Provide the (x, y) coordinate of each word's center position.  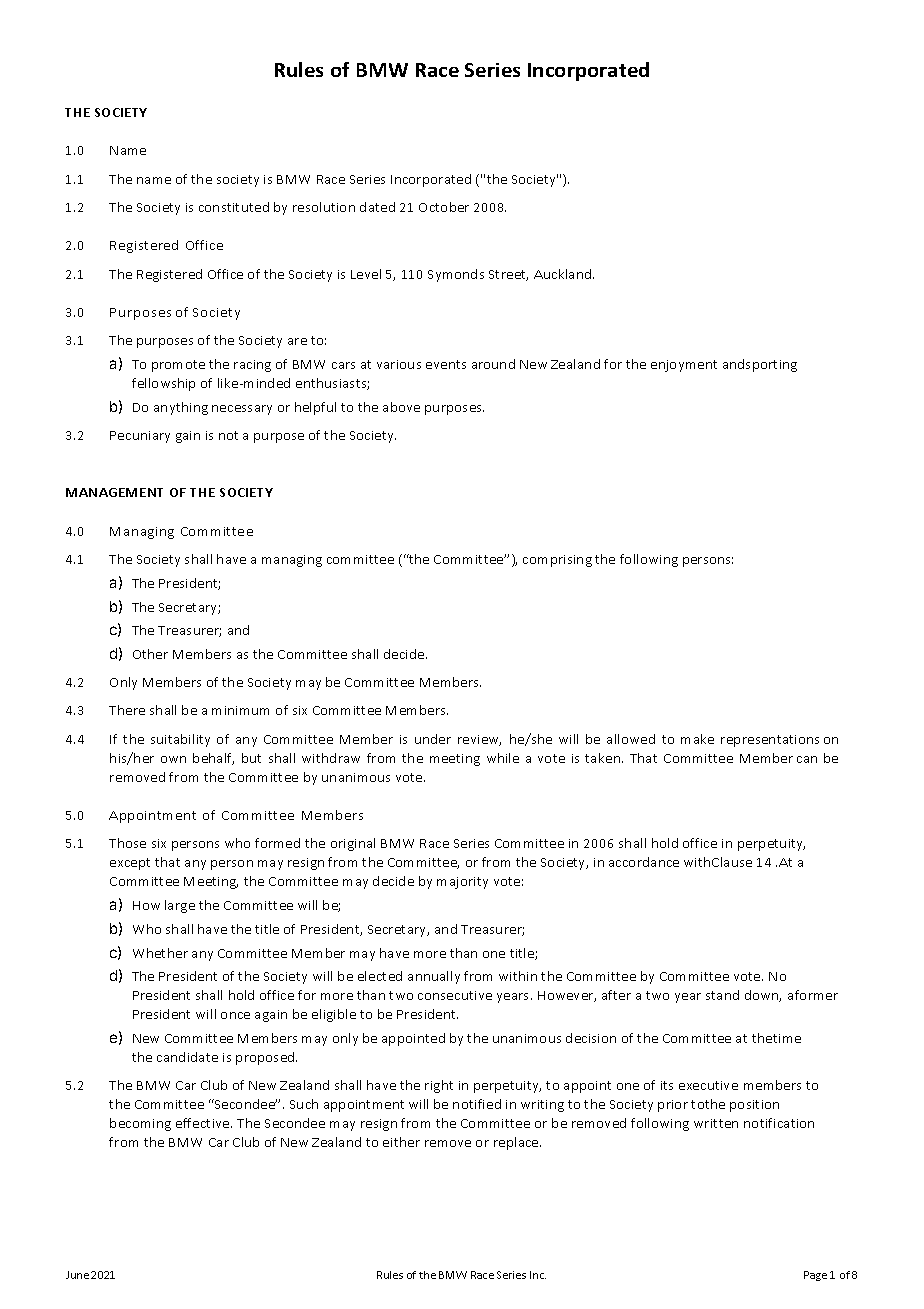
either (401, 1142)
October (444, 207)
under (433, 739)
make (697, 739)
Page (815, 1276)
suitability (180, 740)
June (77, 1275)
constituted (234, 207)
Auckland (564, 274)
